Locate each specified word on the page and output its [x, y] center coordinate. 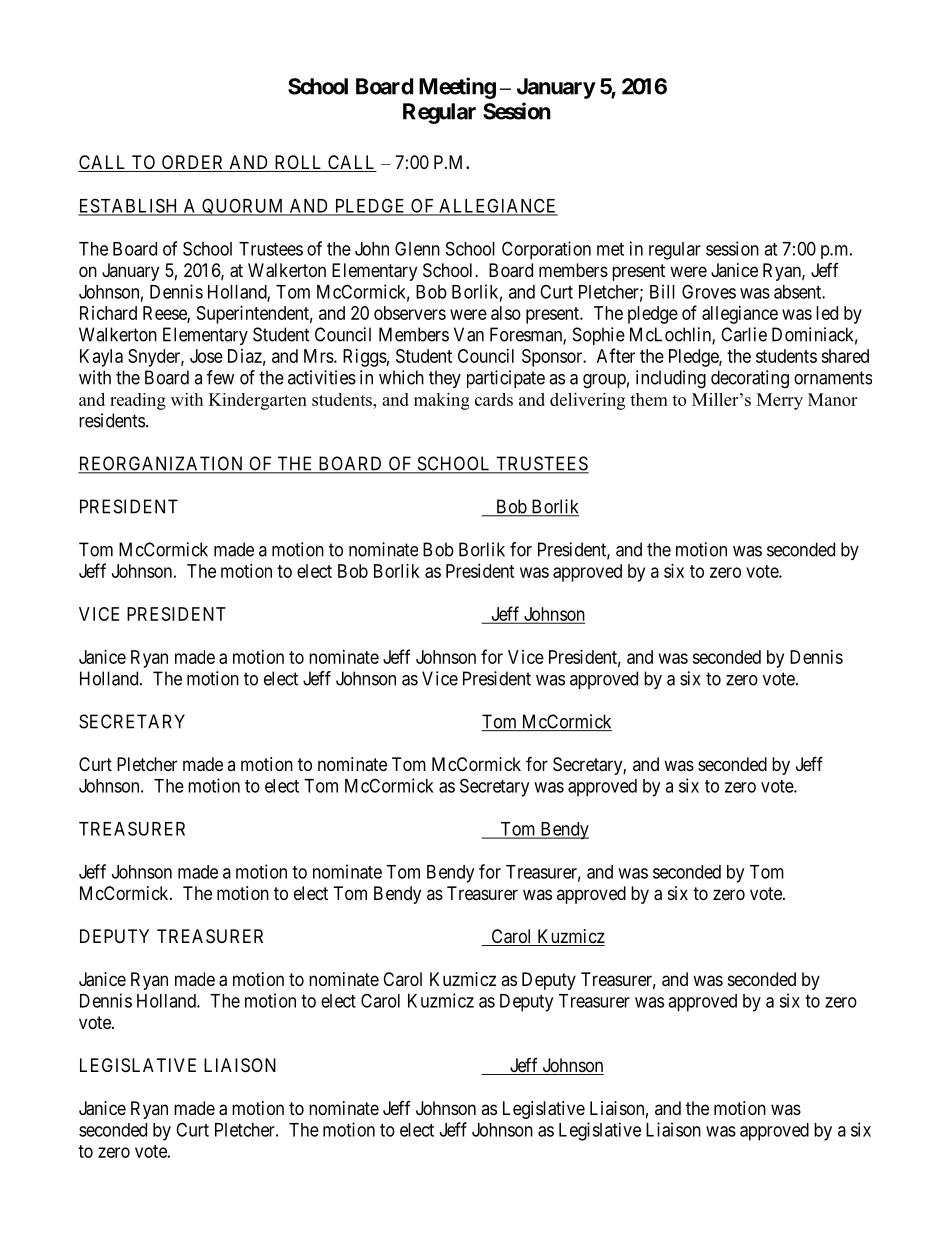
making [441, 401]
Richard [108, 313]
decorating [750, 379]
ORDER [193, 163]
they [445, 379]
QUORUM [243, 207]
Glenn [417, 248]
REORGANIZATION [162, 464]
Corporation [546, 250]
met [610, 249]
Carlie [744, 334]
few [220, 377]
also [506, 313]
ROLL [298, 163]
